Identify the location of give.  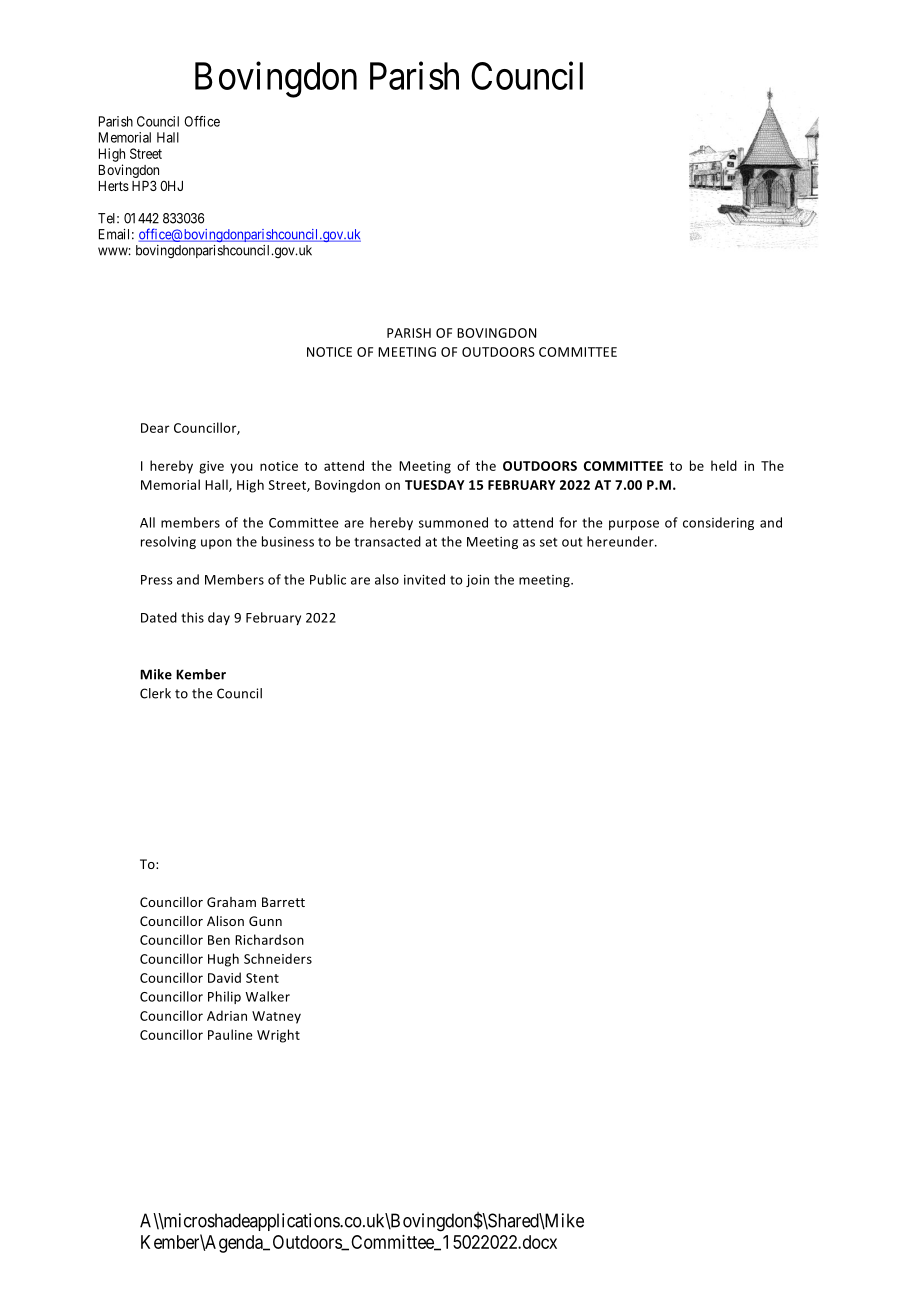
(211, 467).
